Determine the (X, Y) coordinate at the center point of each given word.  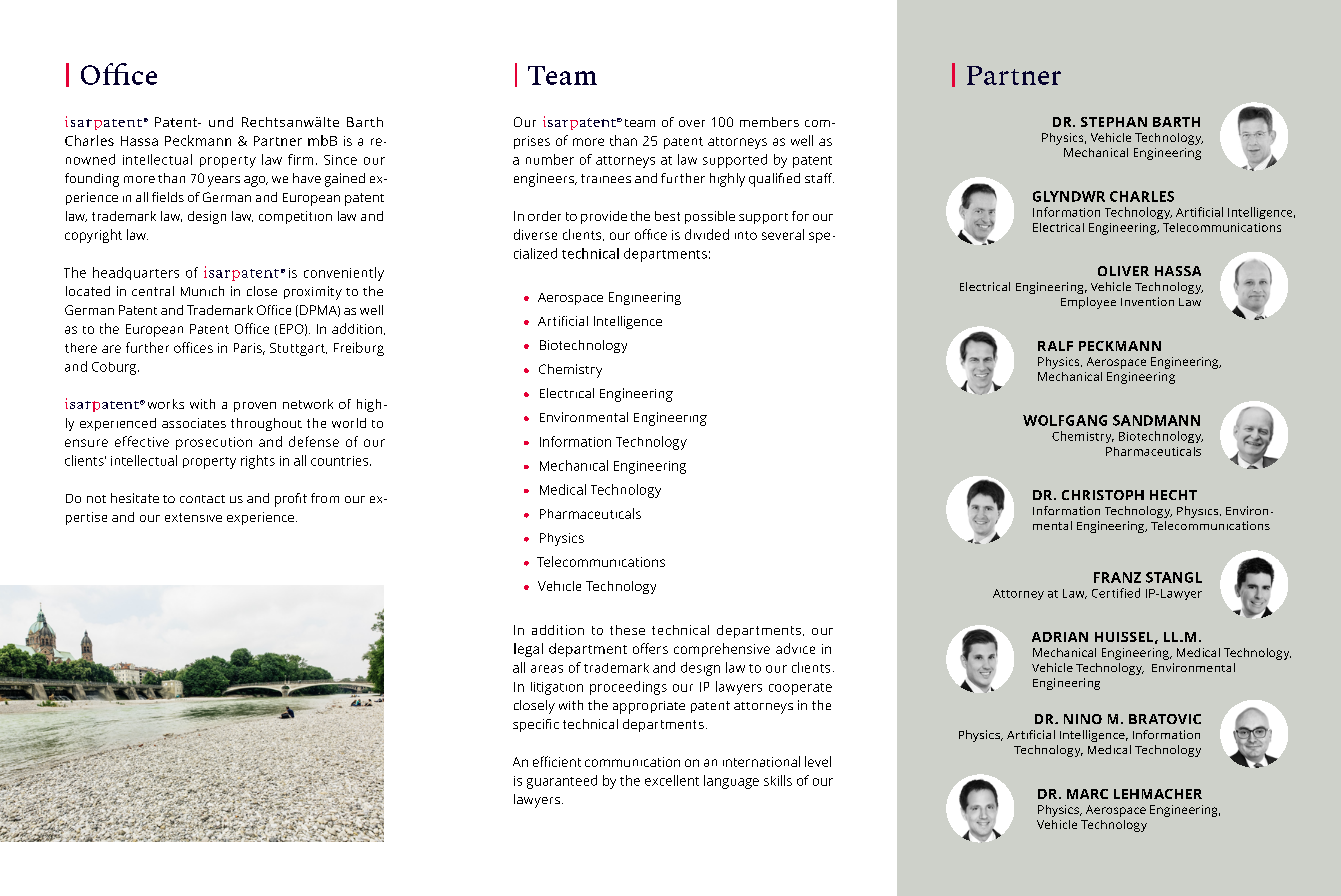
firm (300, 159)
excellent (672, 780)
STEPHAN (1114, 122)
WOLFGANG (1065, 420)
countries (341, 461)
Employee (1088, 303)
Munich (202, 291)
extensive (193, 517)
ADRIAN (1060, 637)
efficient (557, 761)
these (627, 630)
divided (707, 234)
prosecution (214, 443)
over (692, 123)
